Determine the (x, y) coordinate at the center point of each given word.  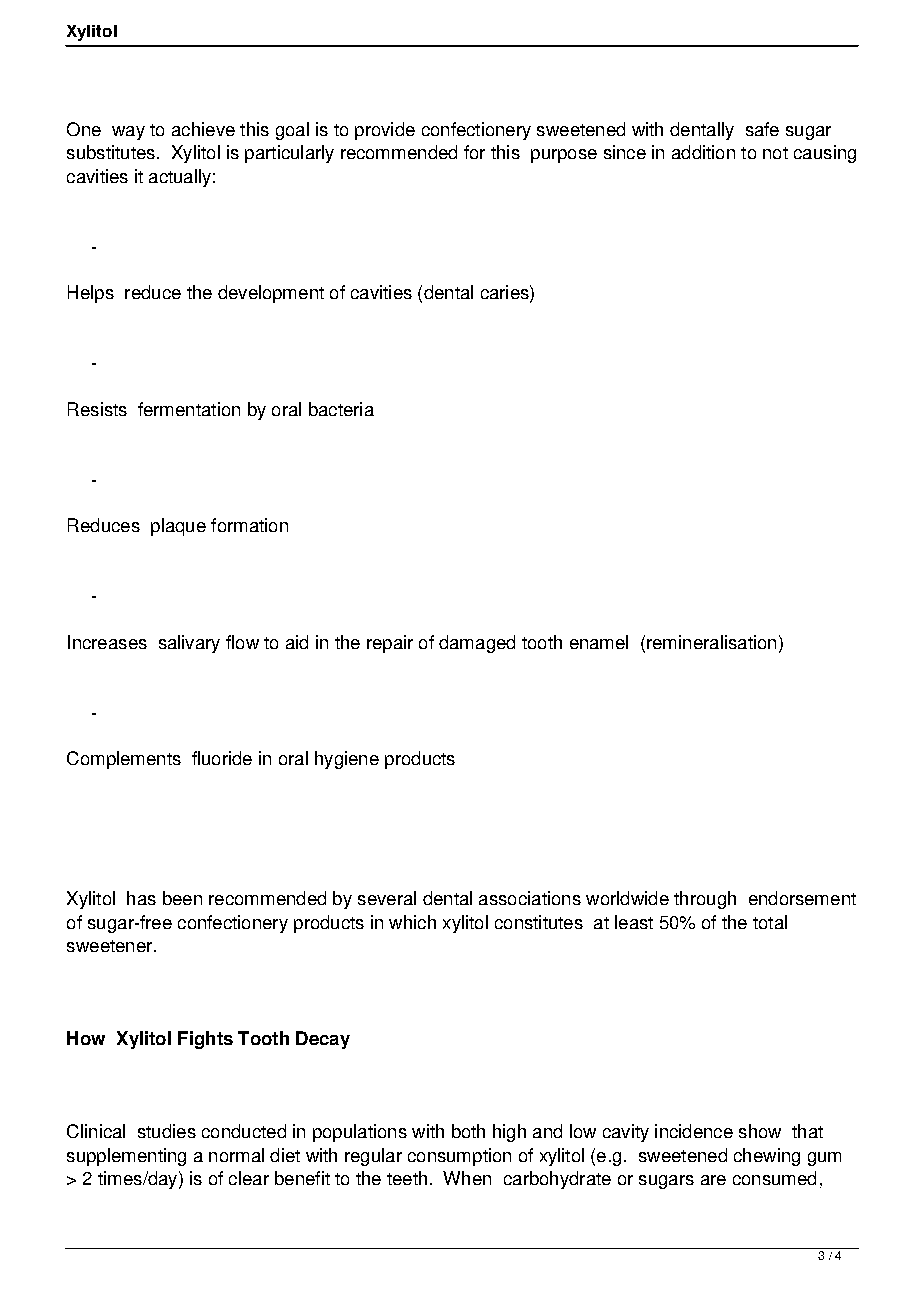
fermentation (189, 409)
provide (385, 131)
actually (180, 178)
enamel (599, 642)
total (770, 922)
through (705, 900)
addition (703, 152)
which (412, 922)
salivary (189, 644)
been (182, 898)
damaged (477, 644)
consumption (459, 1157)
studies (167, 1131)
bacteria (341, 409)
